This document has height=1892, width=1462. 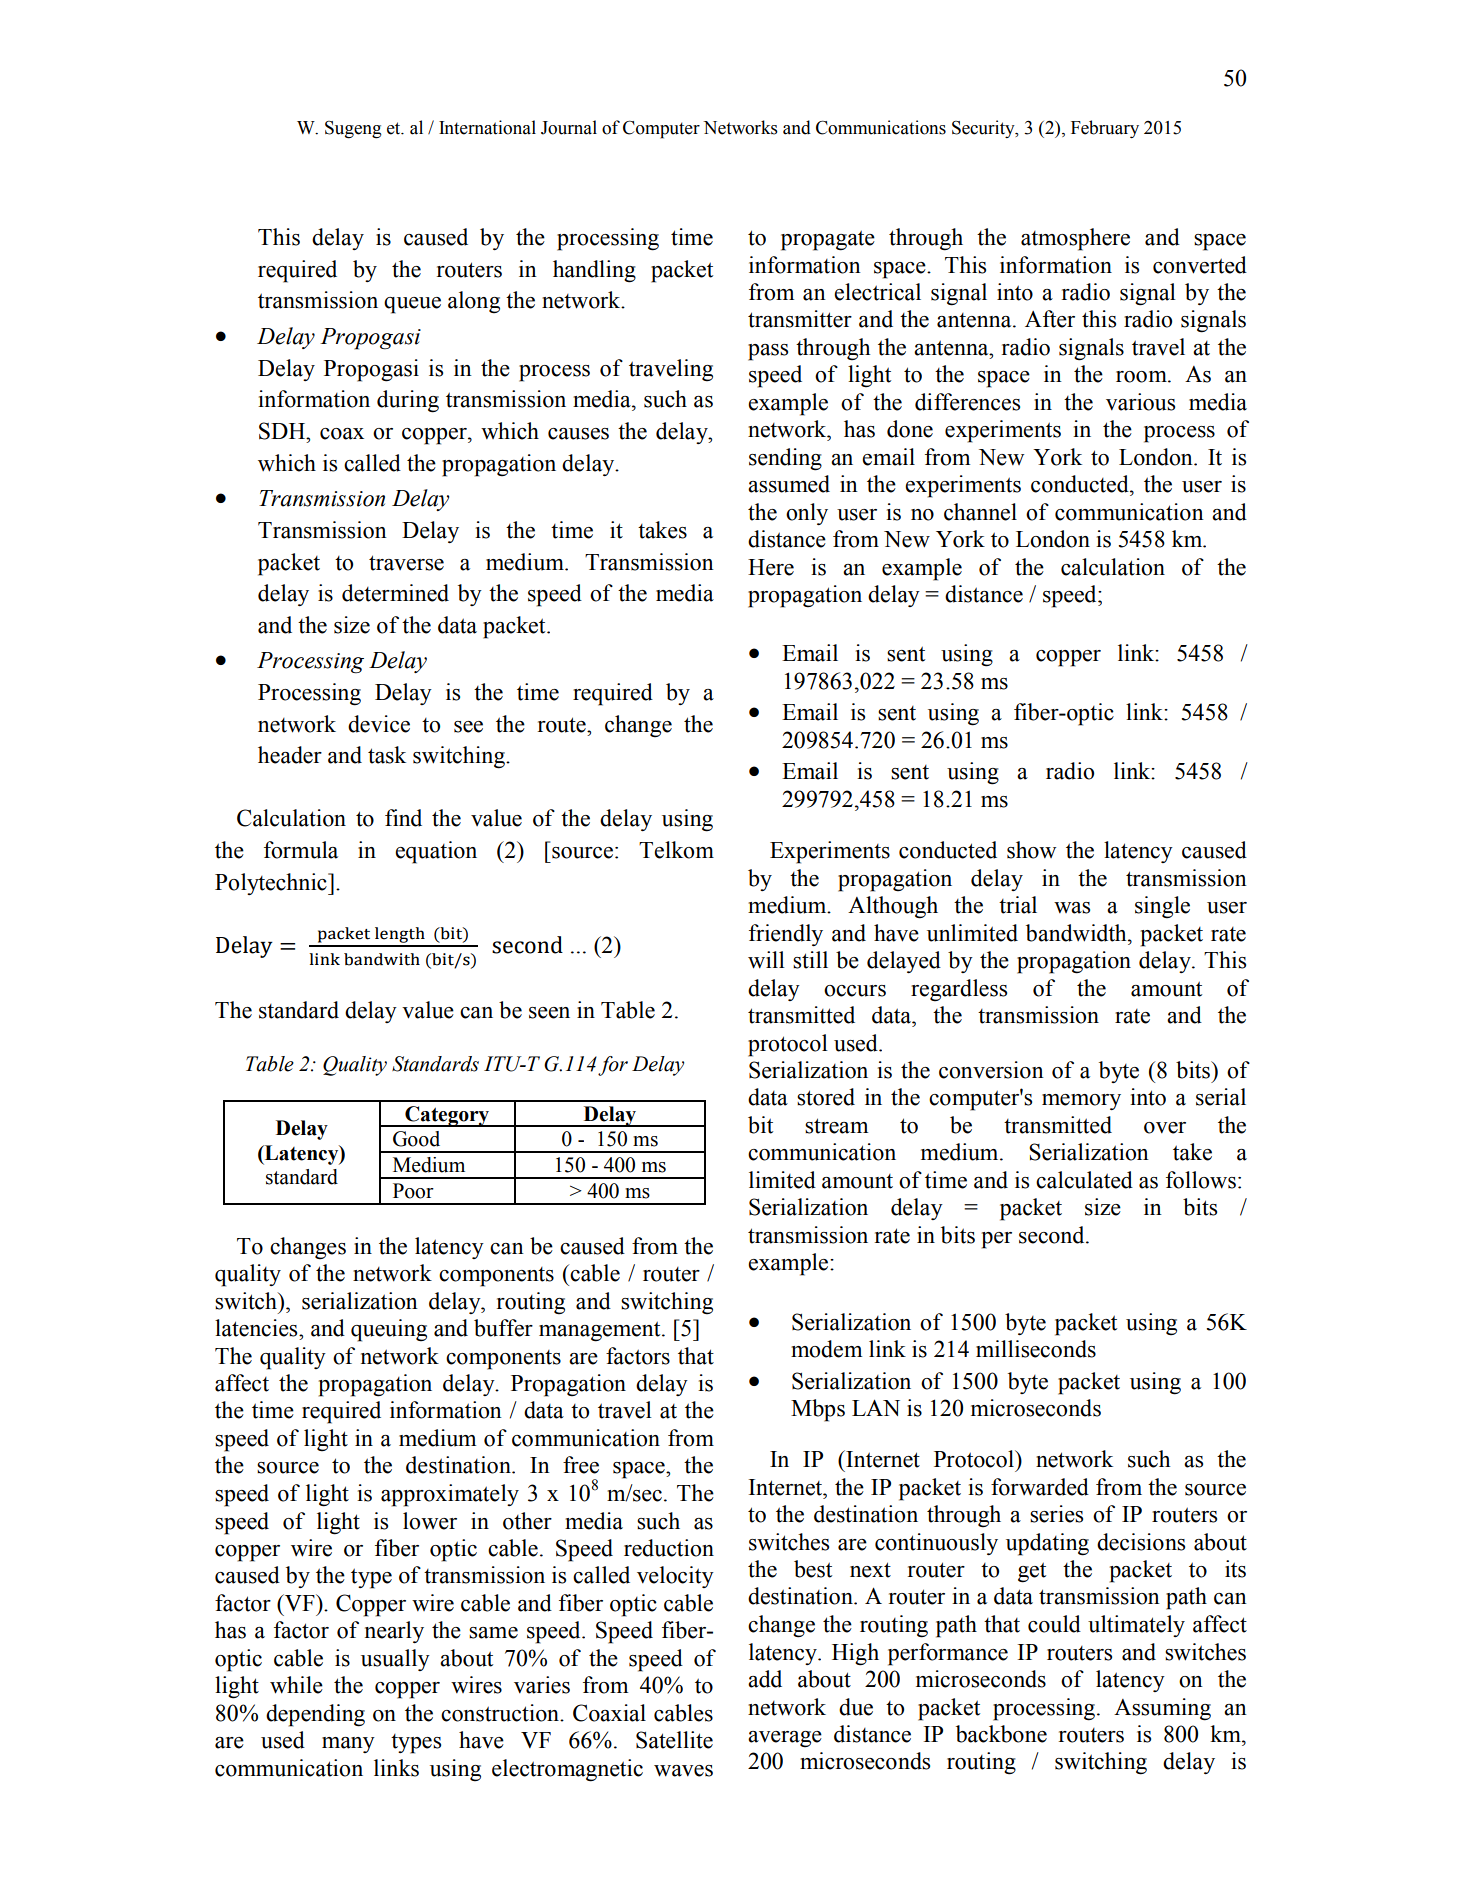 I want to click on bandwidth, so click(x=1077, y=933).
